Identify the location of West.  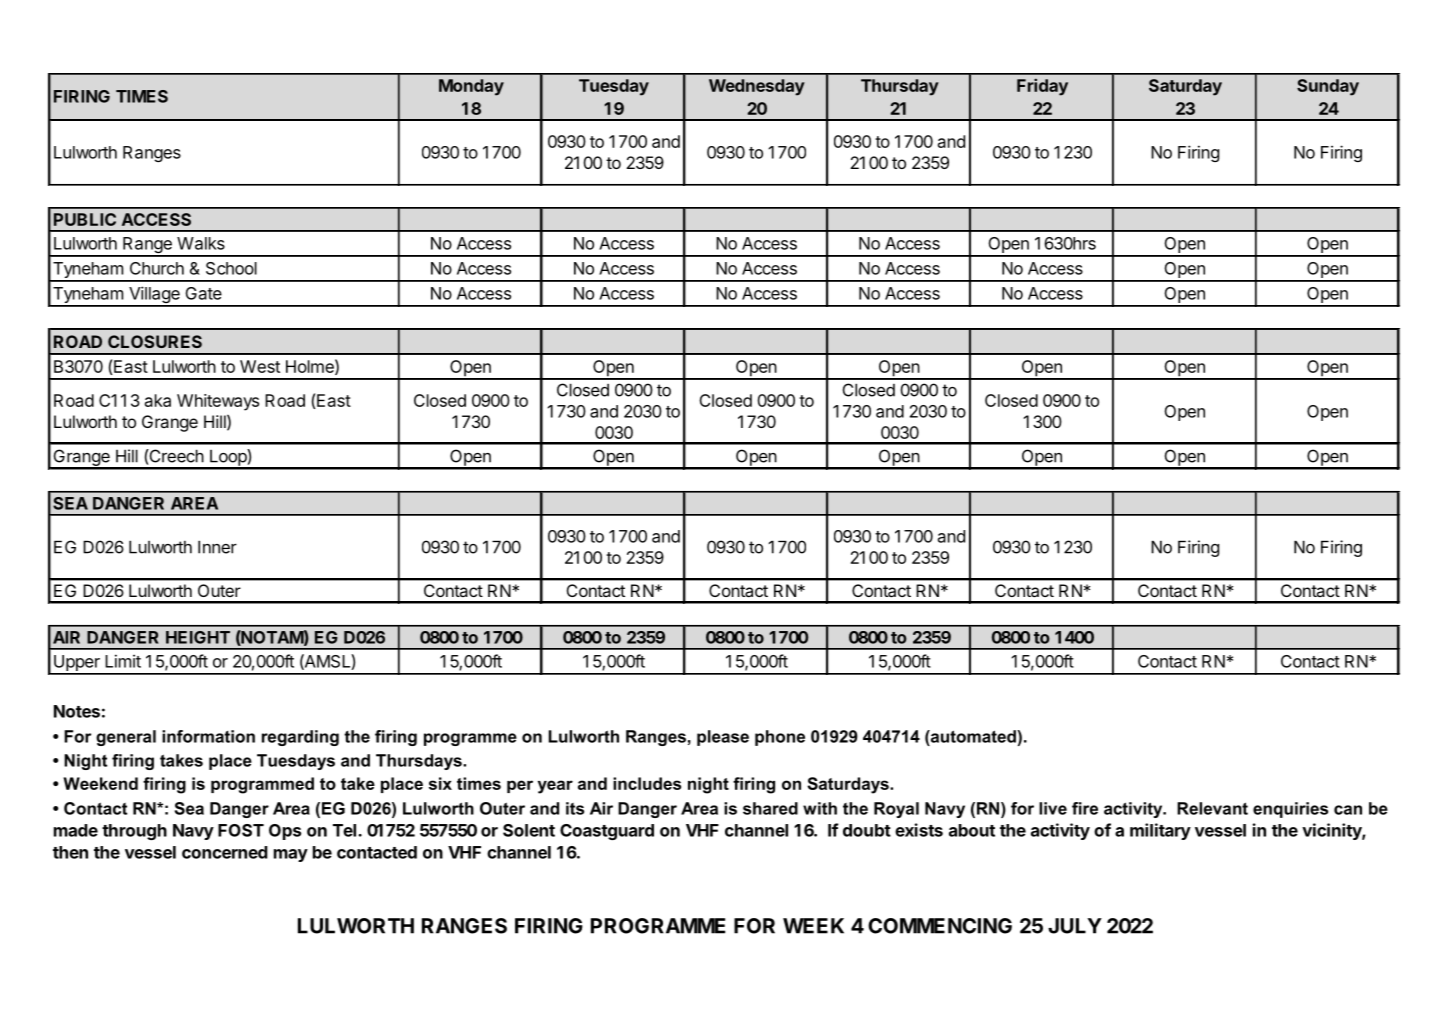
(260, 366).
